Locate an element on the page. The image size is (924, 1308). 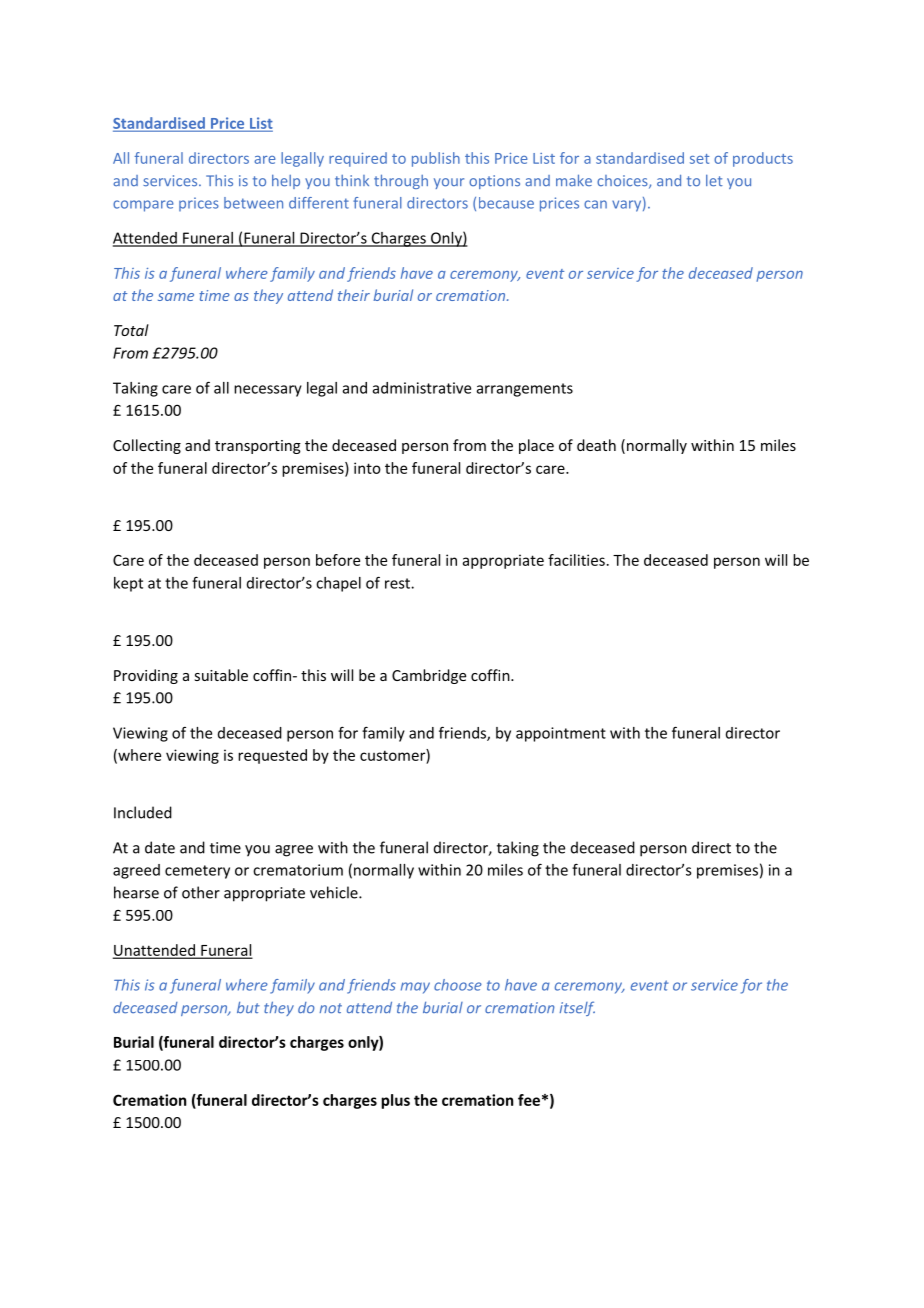
between is located at coordinates (253, 203).
